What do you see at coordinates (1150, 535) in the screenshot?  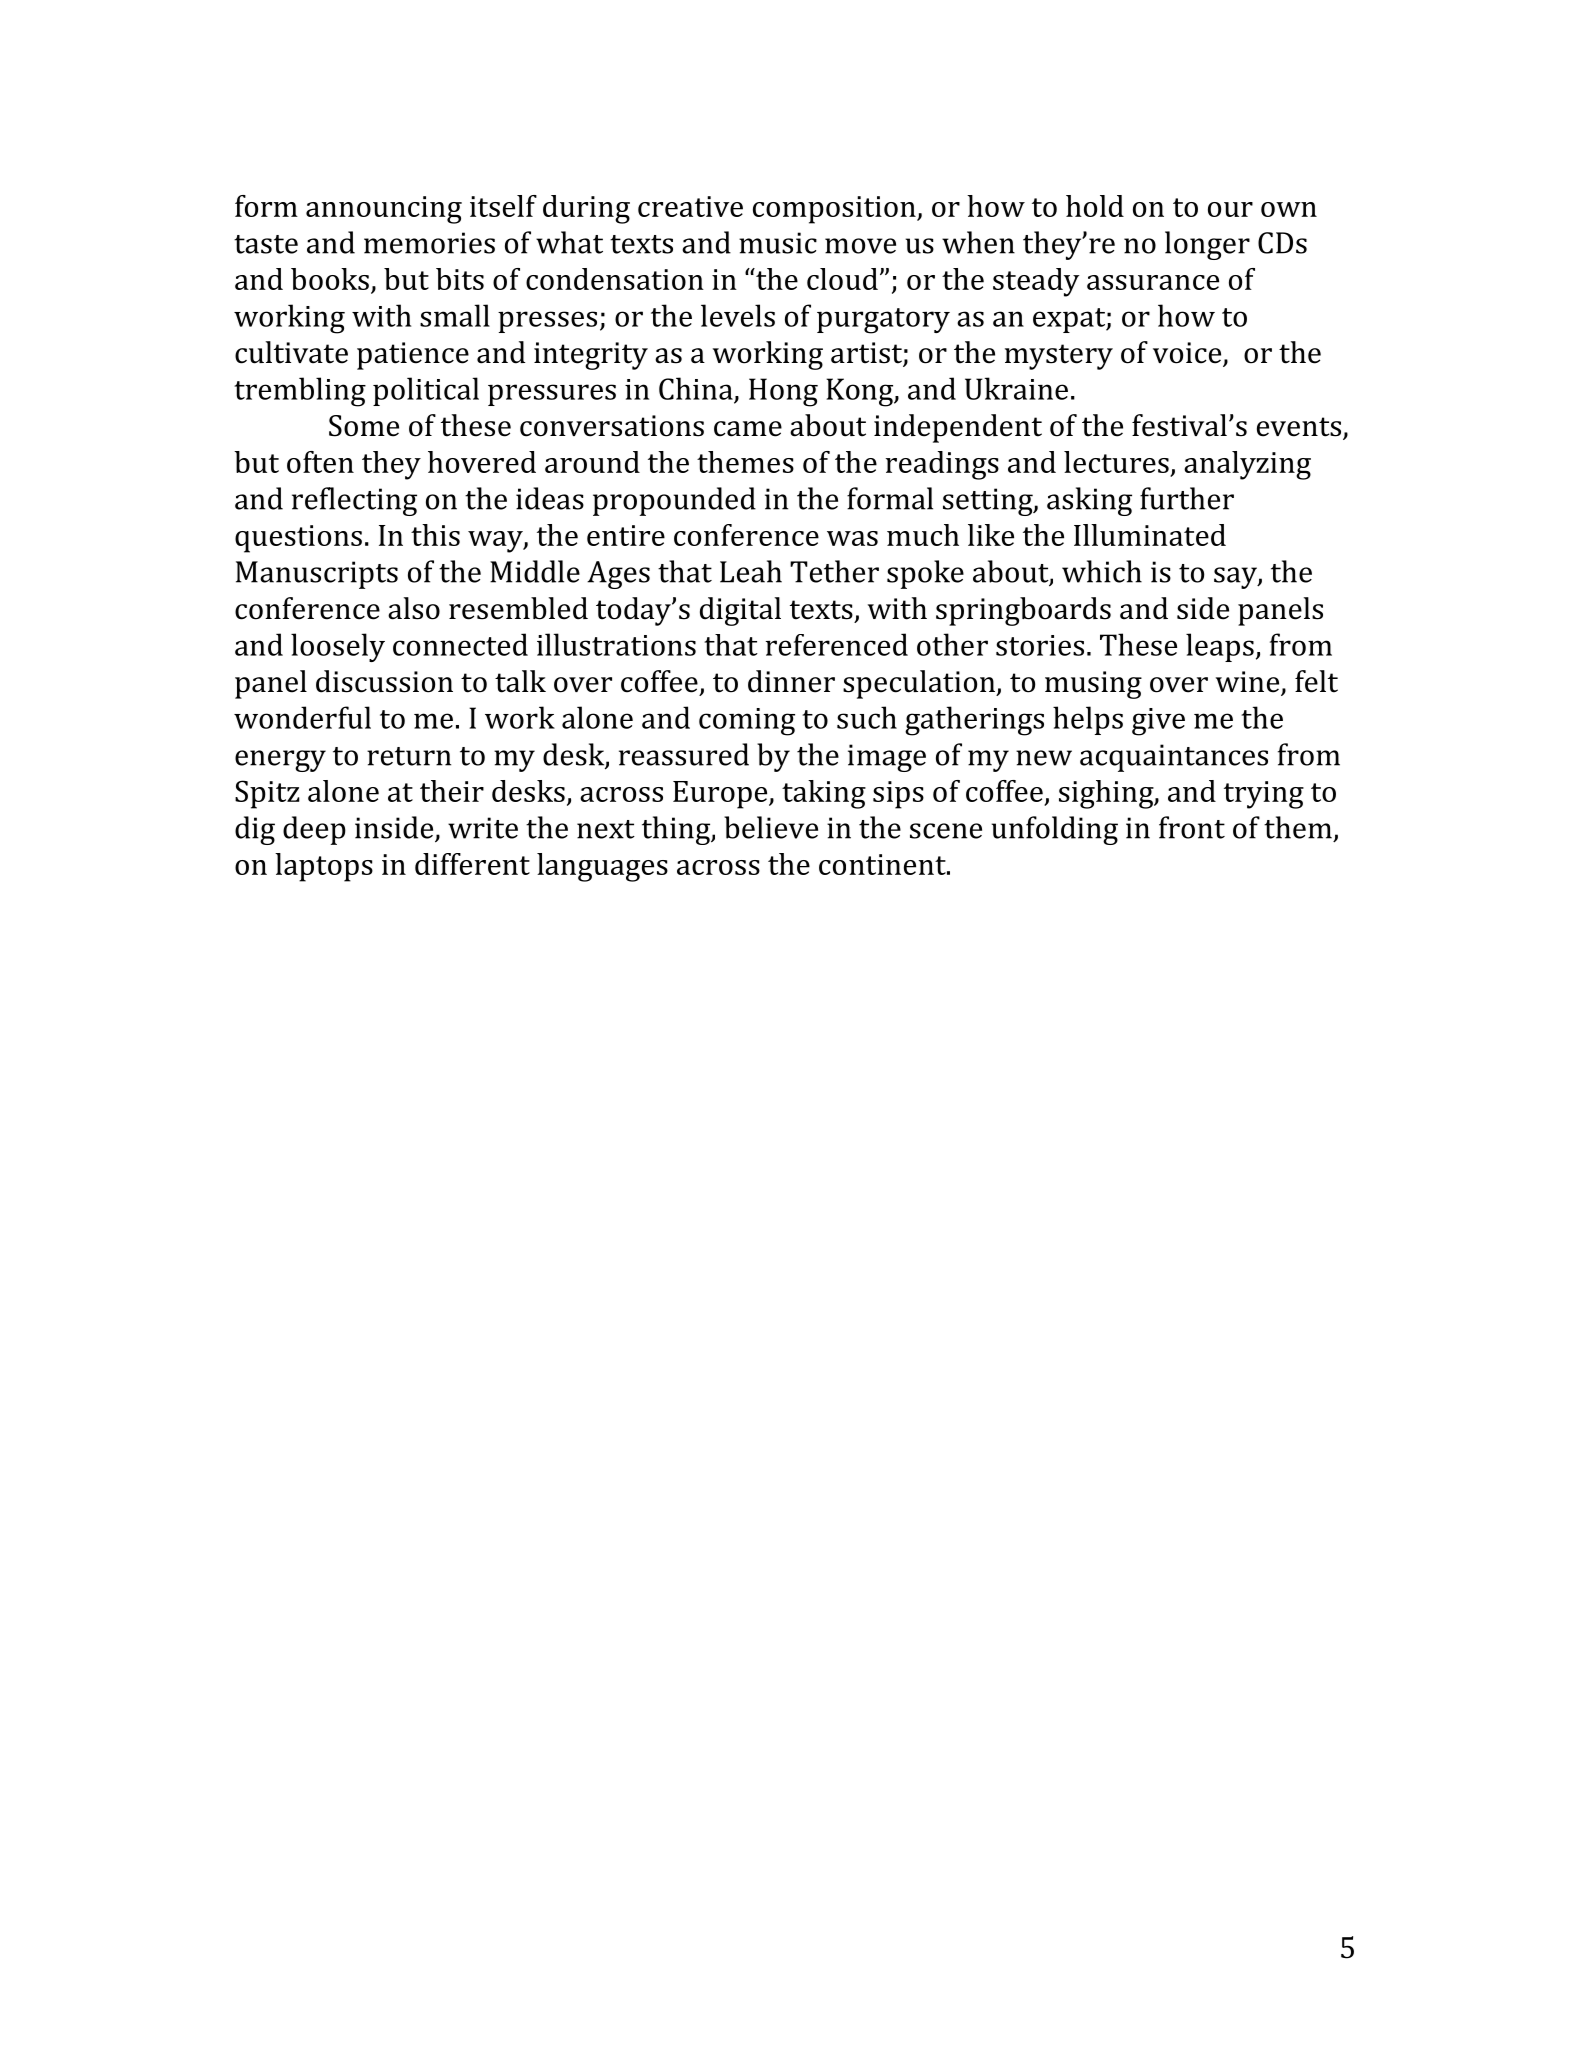 I see `Illuminated` at bounding box center [1150, 535].
